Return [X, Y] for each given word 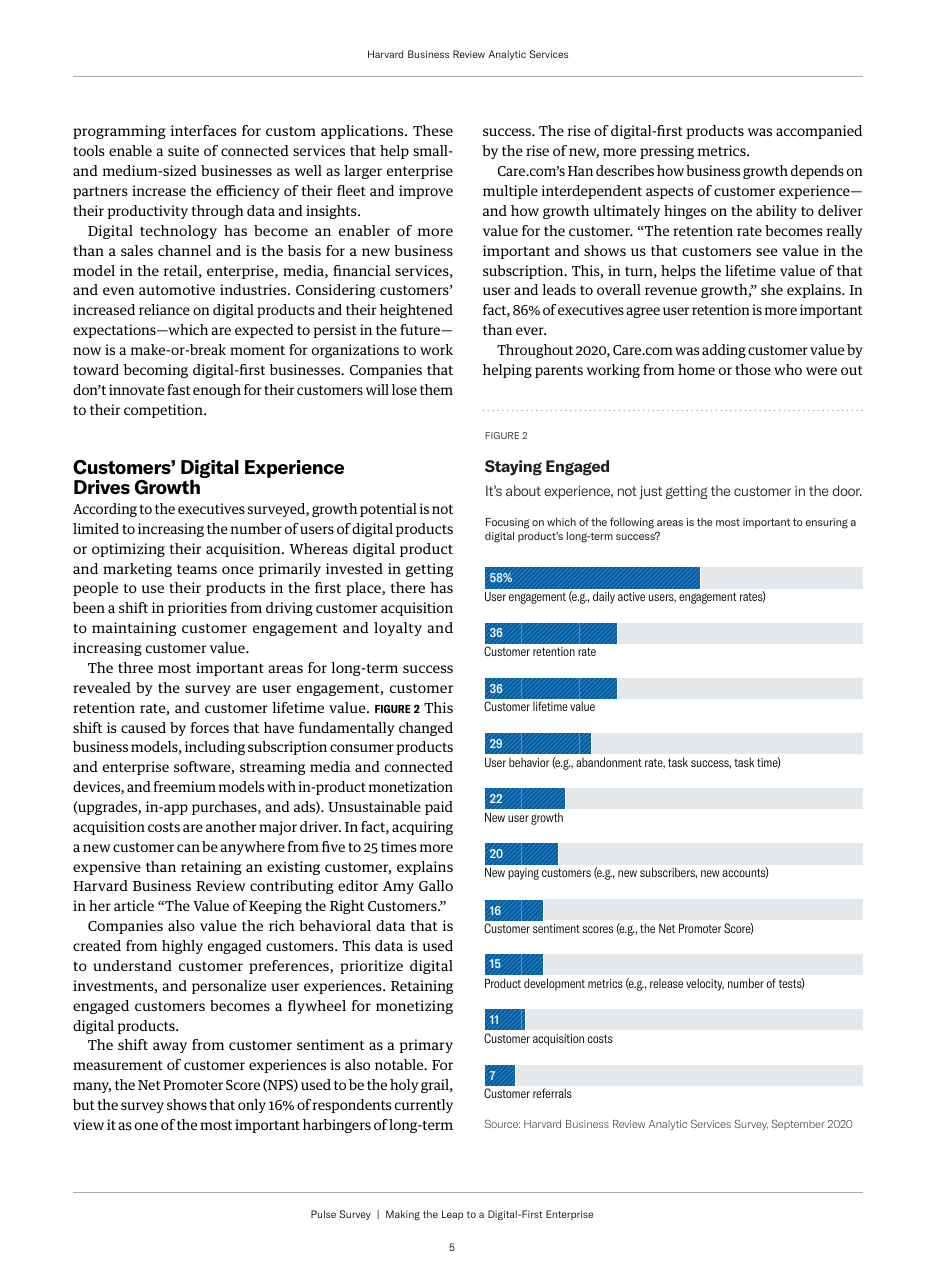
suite [183, 150]
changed [426, 729]
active [631, 596]
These [433, 130]
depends [817, 172]
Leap [452, 1215]
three [135, 667]
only [252, 1106]
